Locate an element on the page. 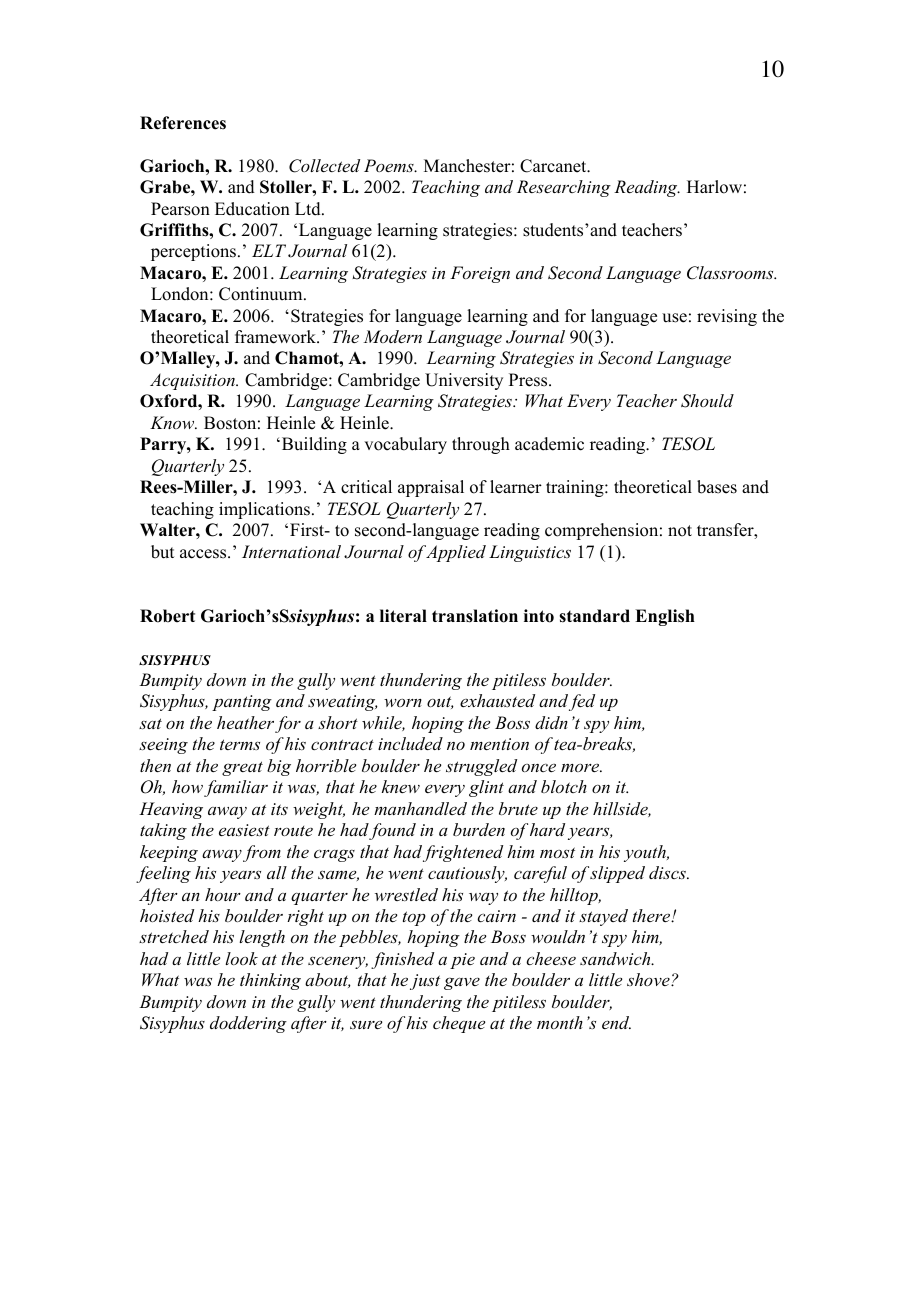 This document has width=924, height=1308. Researching is located at coordinates (564, 188).
